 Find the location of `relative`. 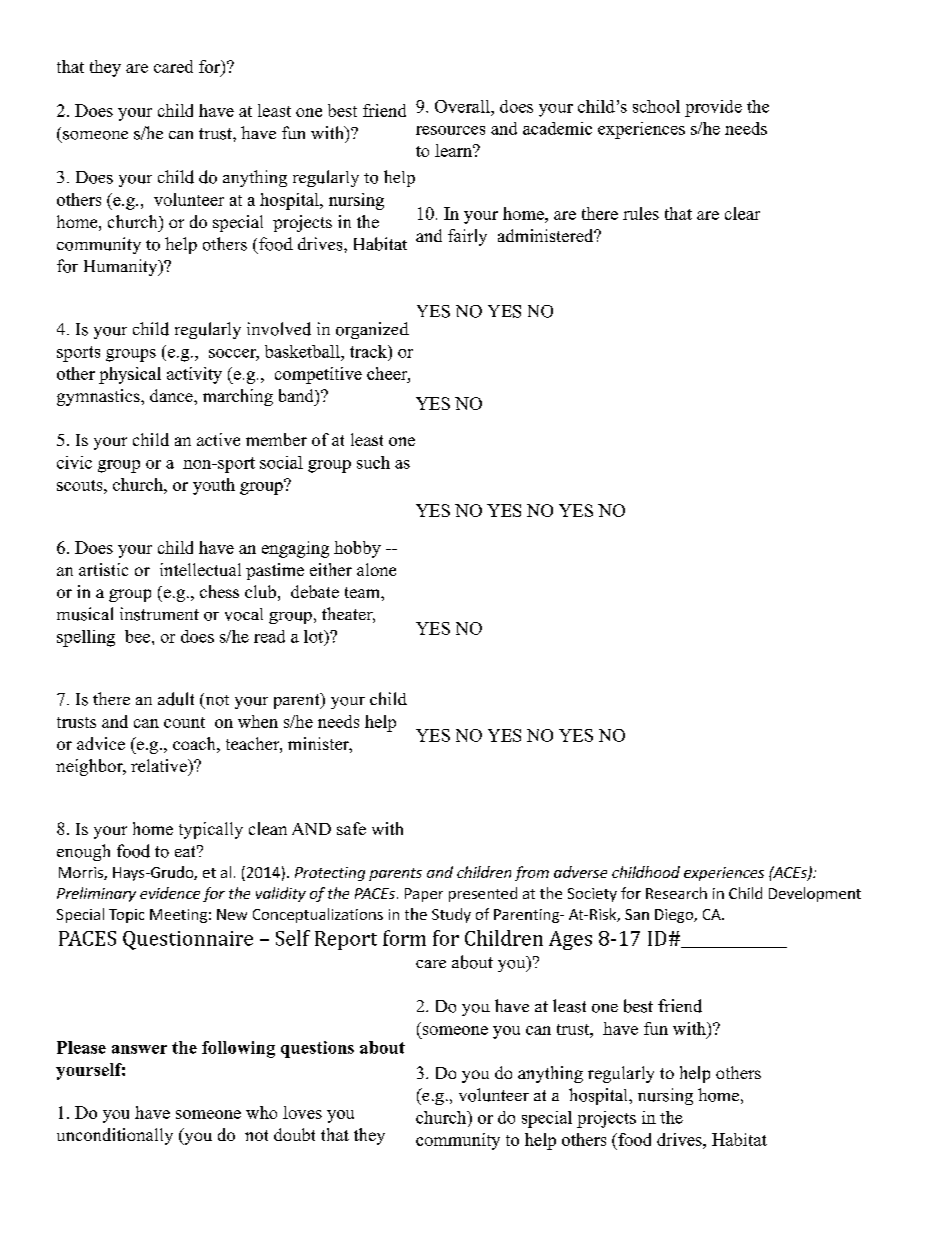

relative is located at coordinates (160, 765).
